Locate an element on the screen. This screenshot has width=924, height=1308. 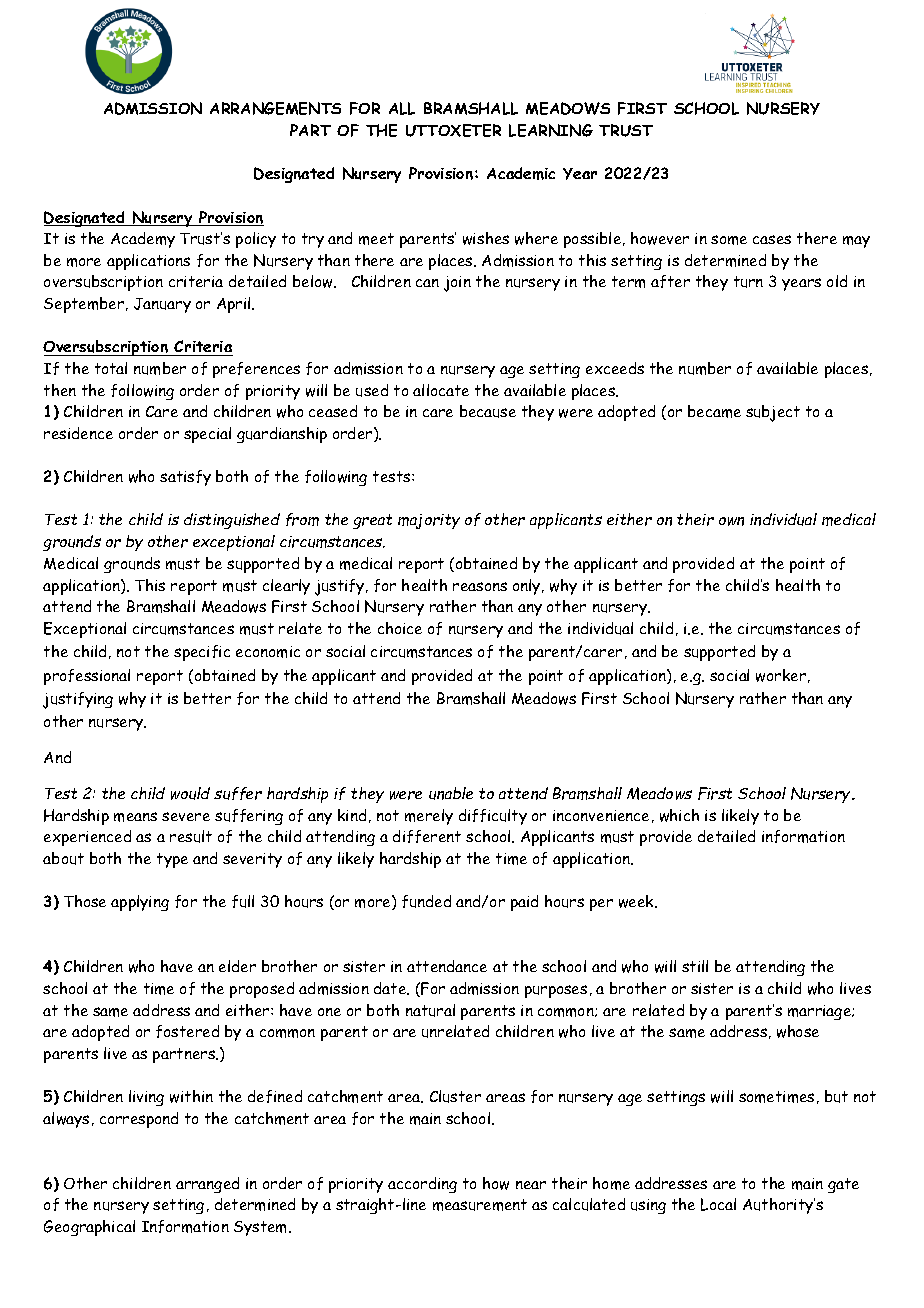
still is located at coordinates (695, 966).
